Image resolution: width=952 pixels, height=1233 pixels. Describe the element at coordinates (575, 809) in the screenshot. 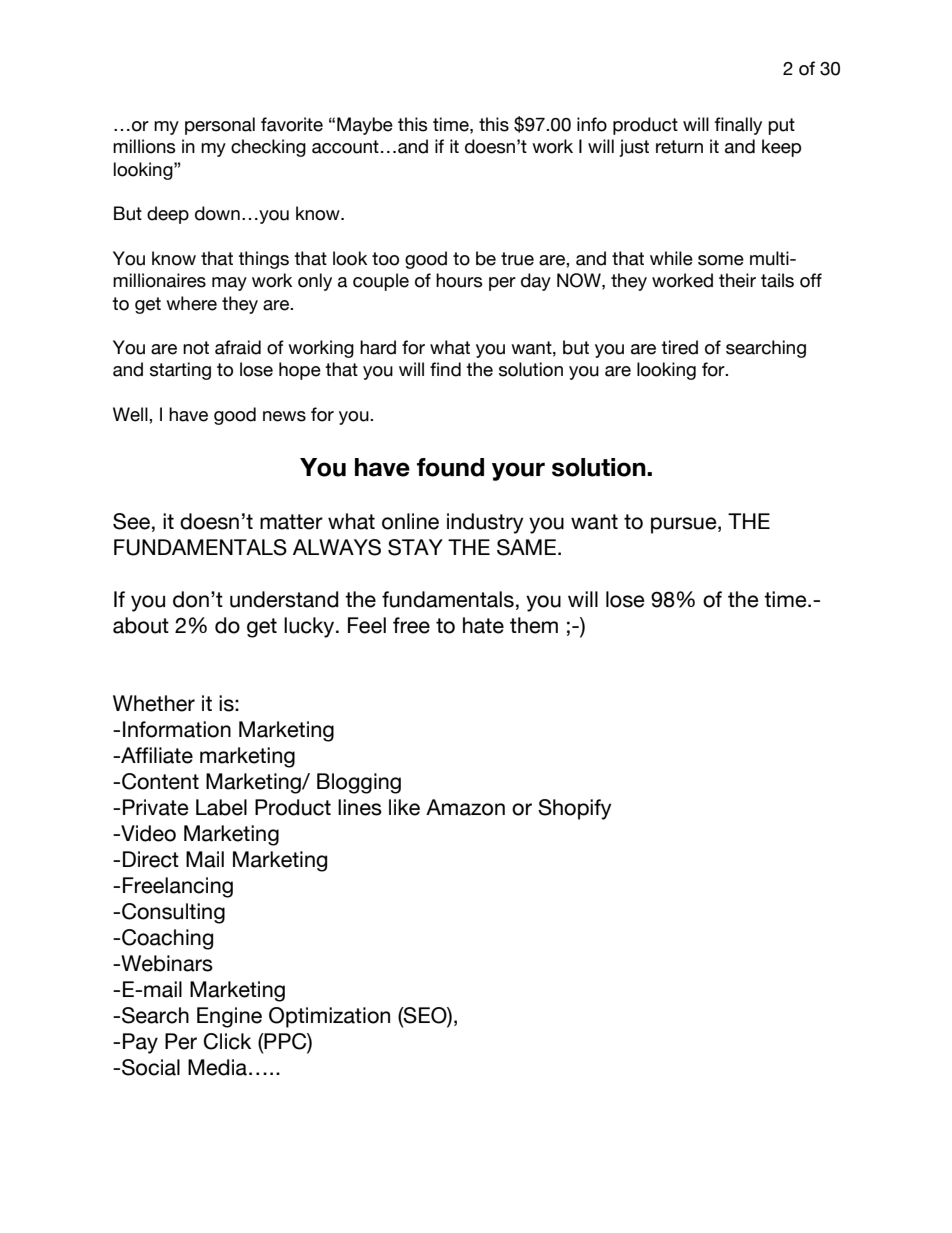

I see `Shopify` at that location.
